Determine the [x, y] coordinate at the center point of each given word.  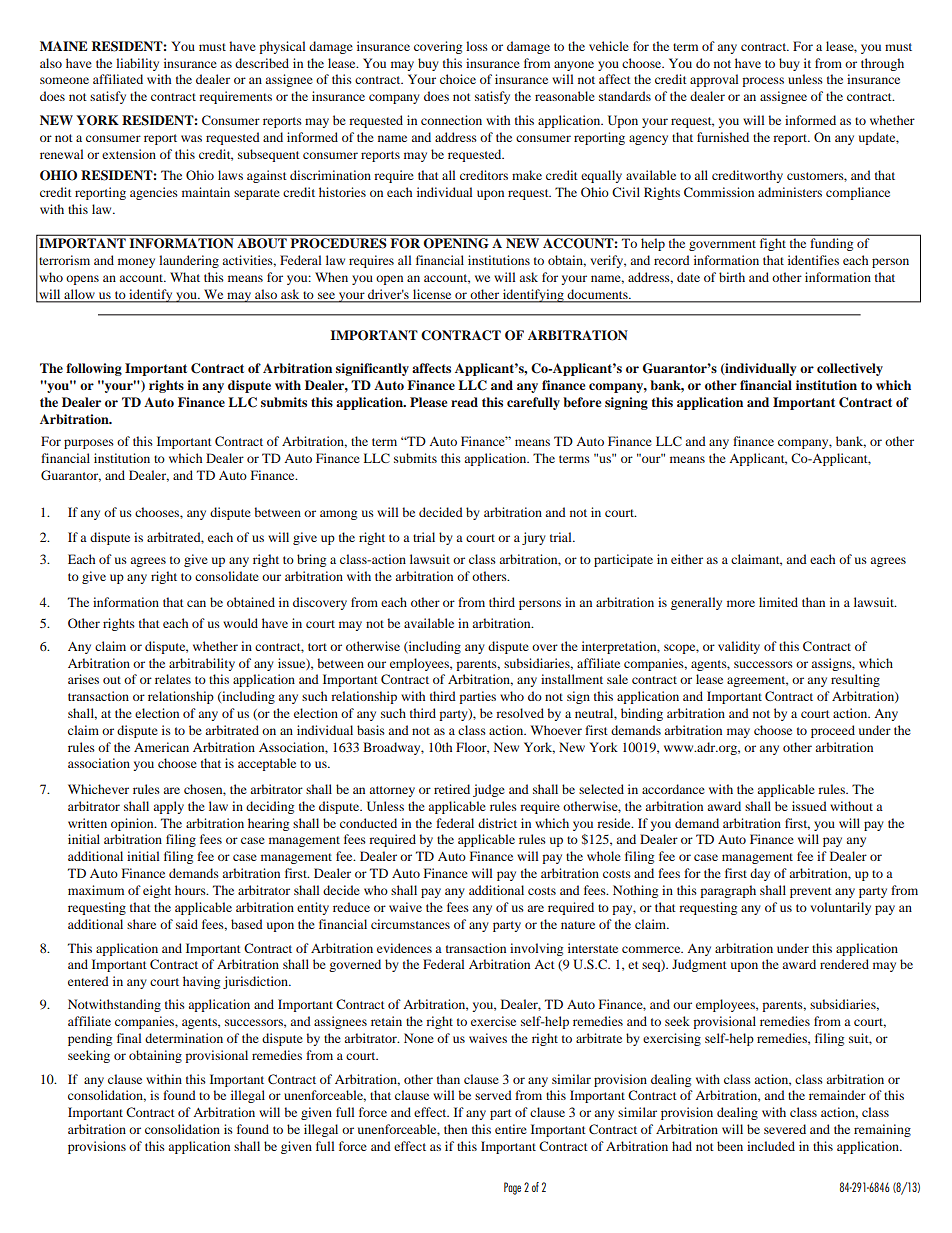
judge [489, 790]
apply [169, 807]
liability [137, 64]
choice [458, 79]
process [763, 82]
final [129, 1038]
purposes [89, 444]
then [455, 1129]
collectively [850, 369]
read [464, 402]
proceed [833, 731]
